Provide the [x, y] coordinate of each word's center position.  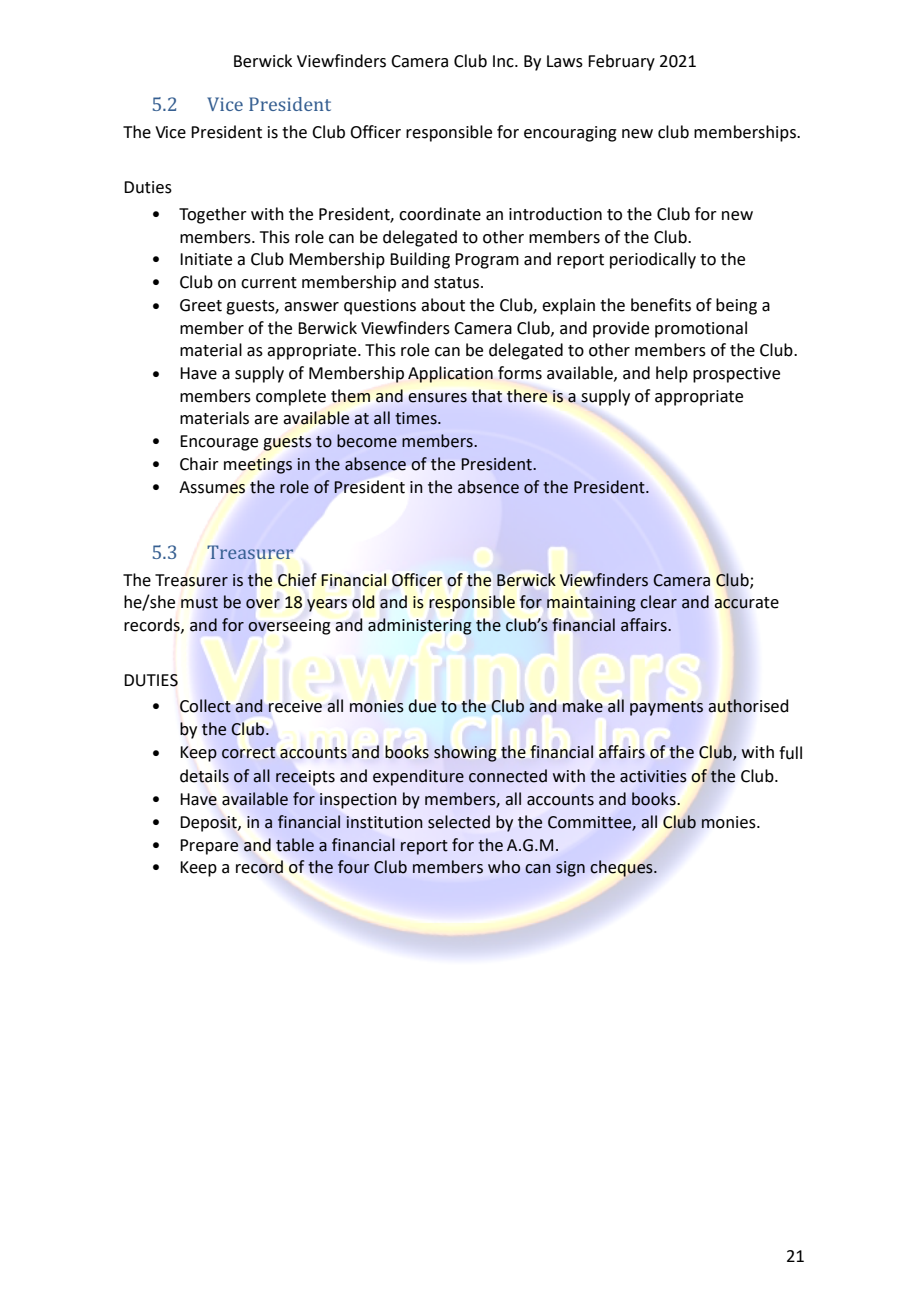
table [295, 845]
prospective [736, 375]
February [621, 62]
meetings [258, 466]
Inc [504, 61]
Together [213, 215]
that [486, 396]
